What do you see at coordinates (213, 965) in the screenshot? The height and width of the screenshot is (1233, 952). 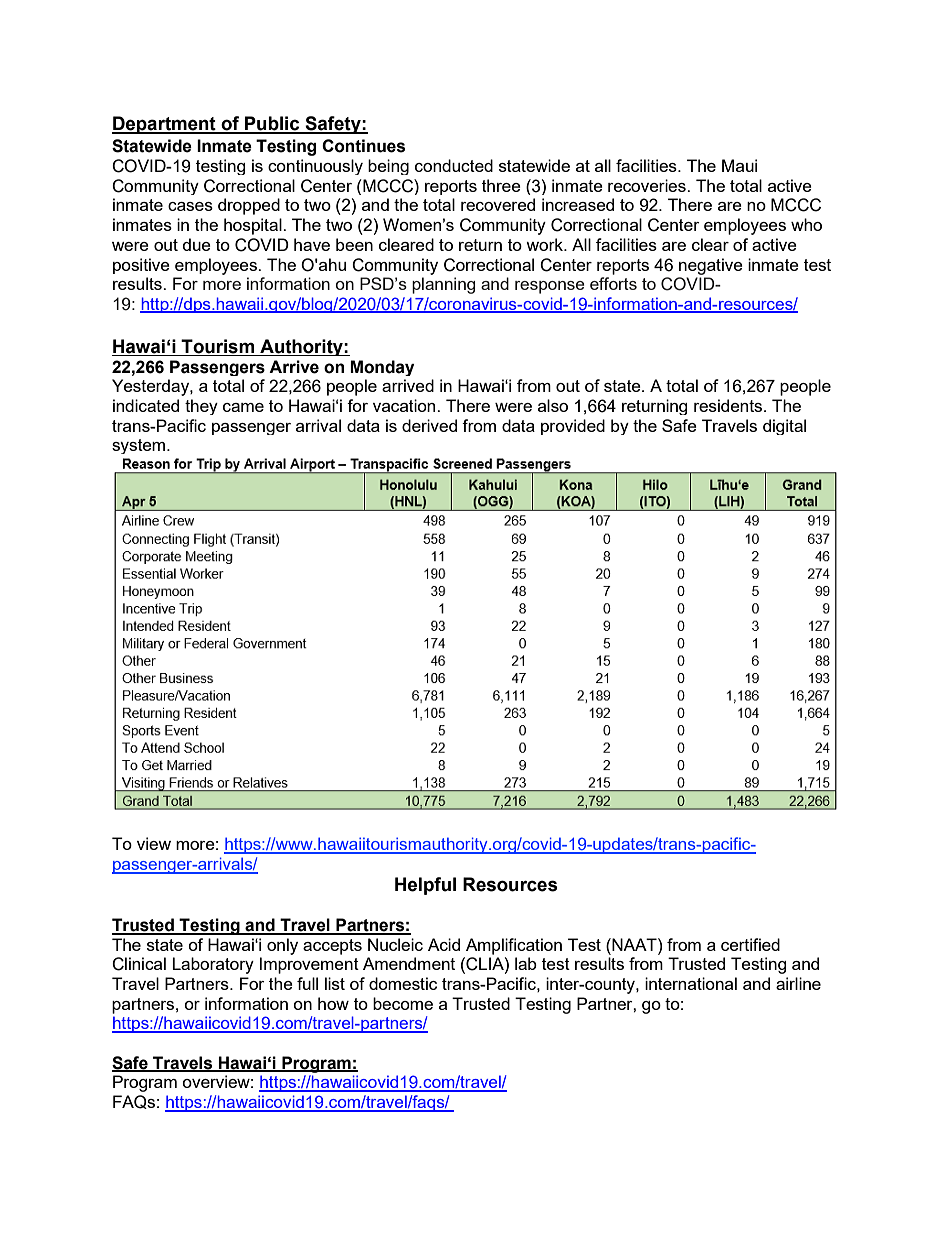 I see `Laboratory` at bounding box center [213, 965].
